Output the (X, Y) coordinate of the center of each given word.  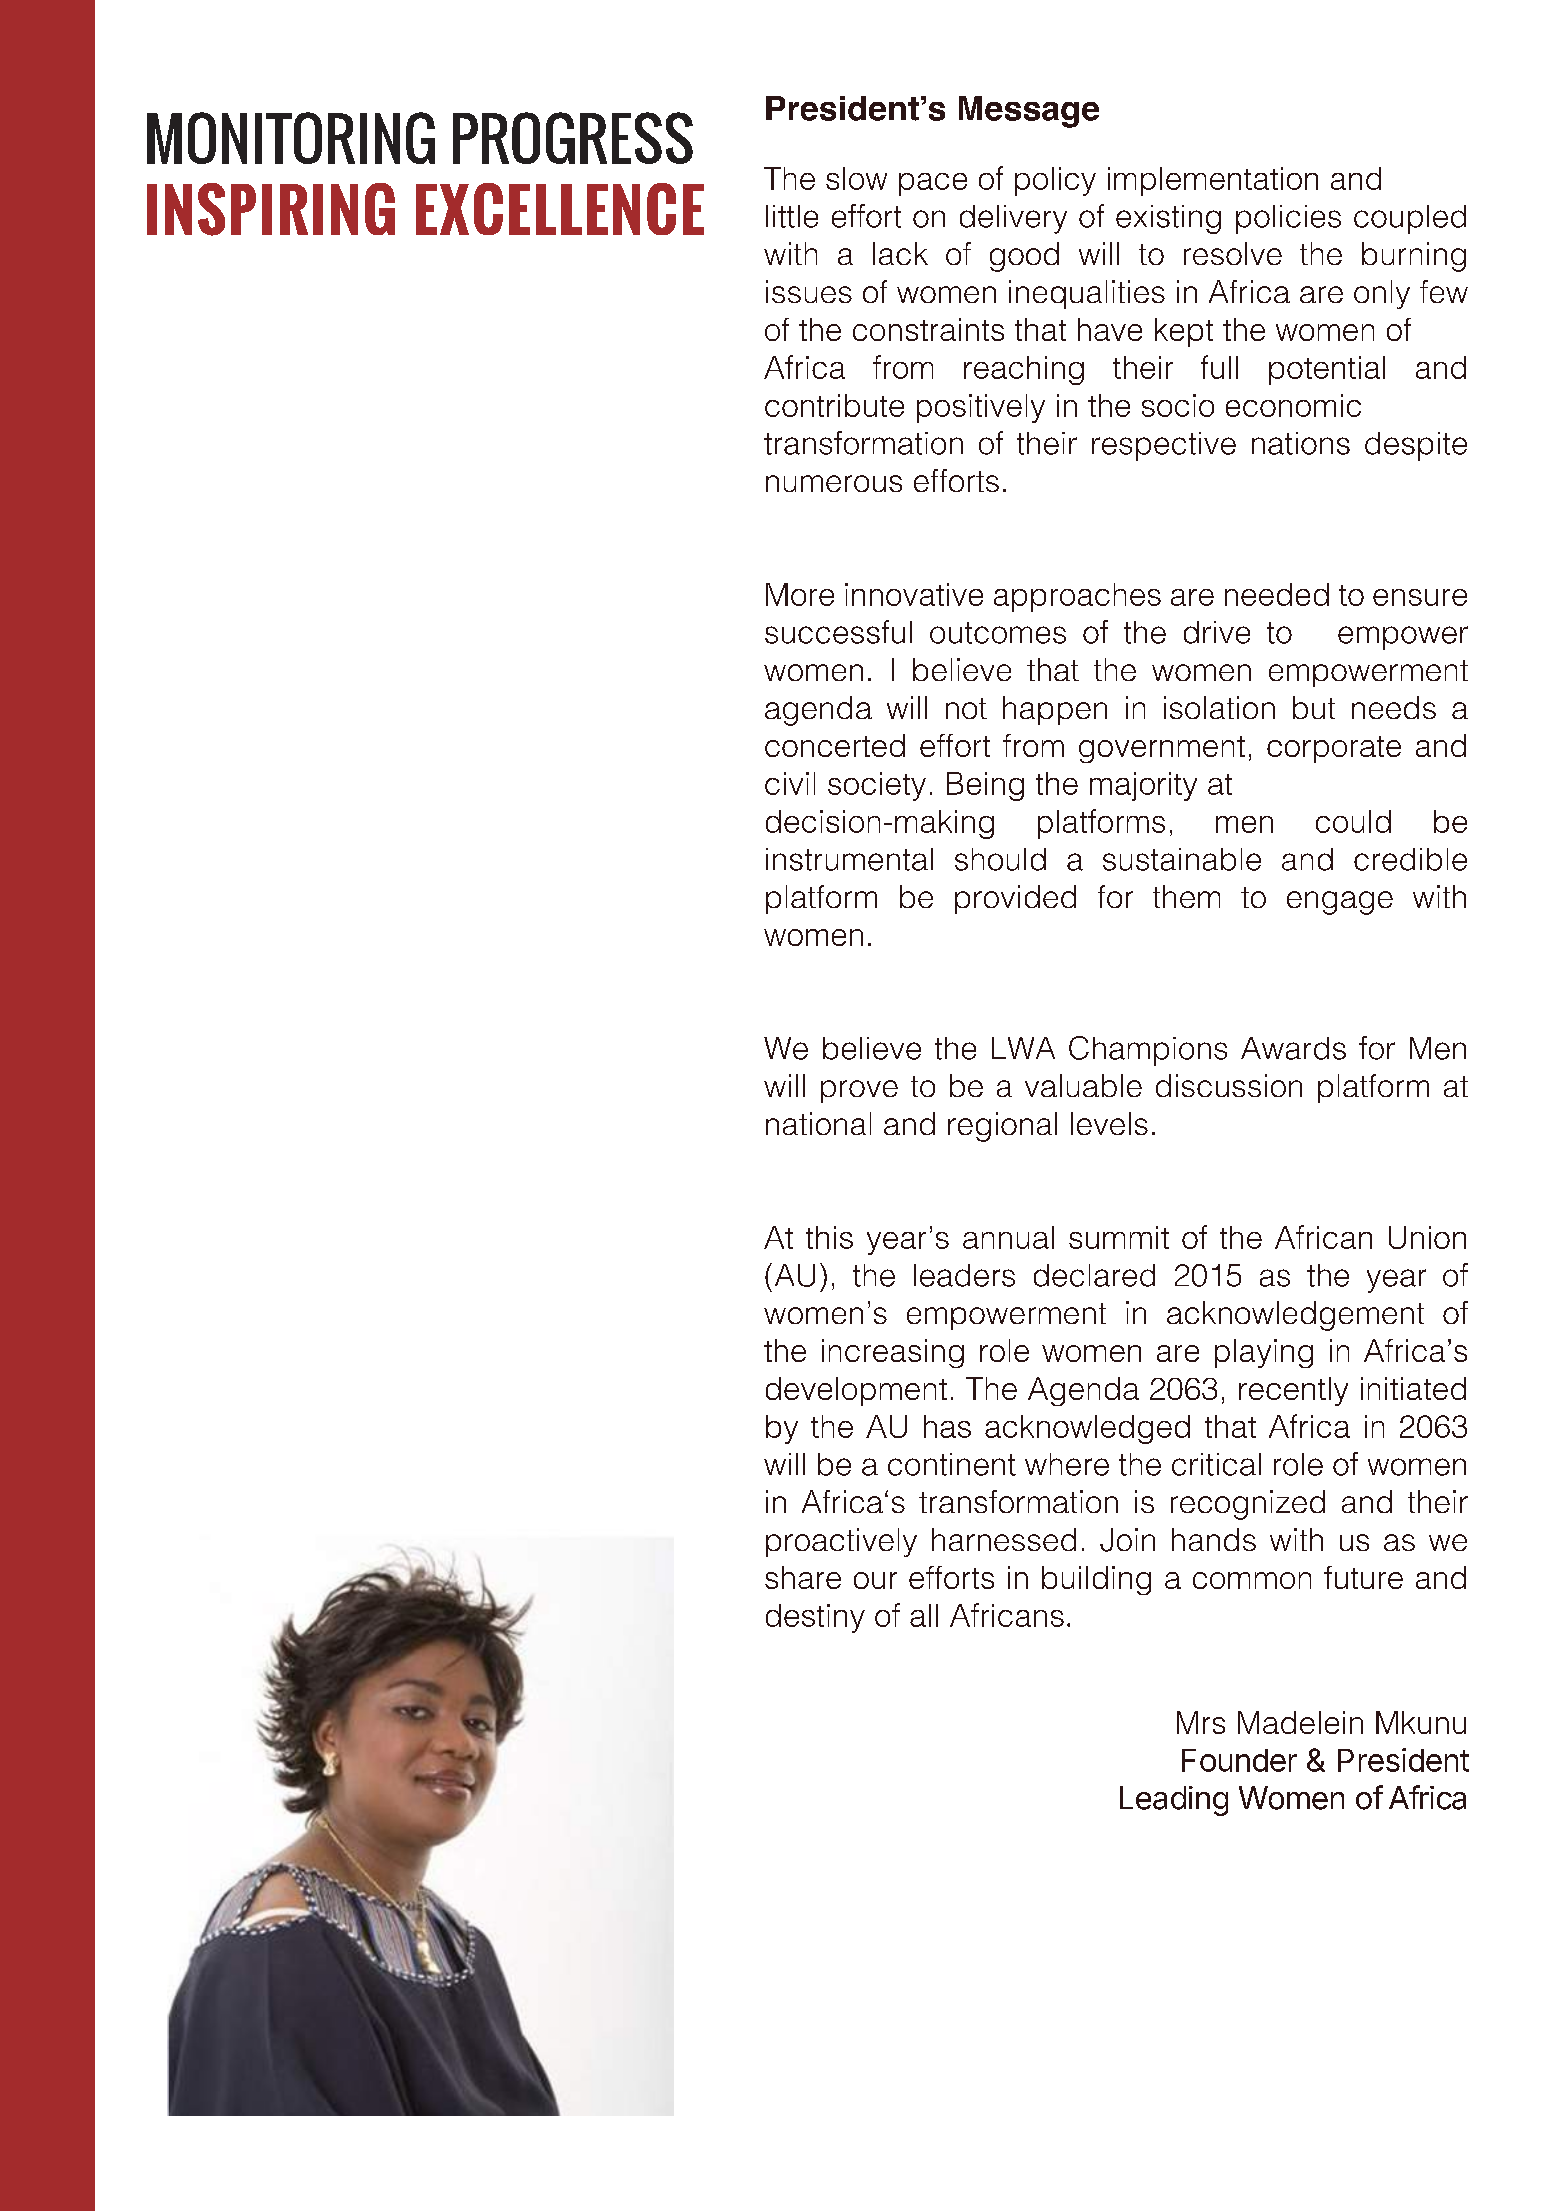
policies (1288, 219)
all (924, 1615)
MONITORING (291, 138)
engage (1340, 903)
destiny (815, 1618)
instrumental (849, 859)
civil (790, 783)
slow (856, 178)
